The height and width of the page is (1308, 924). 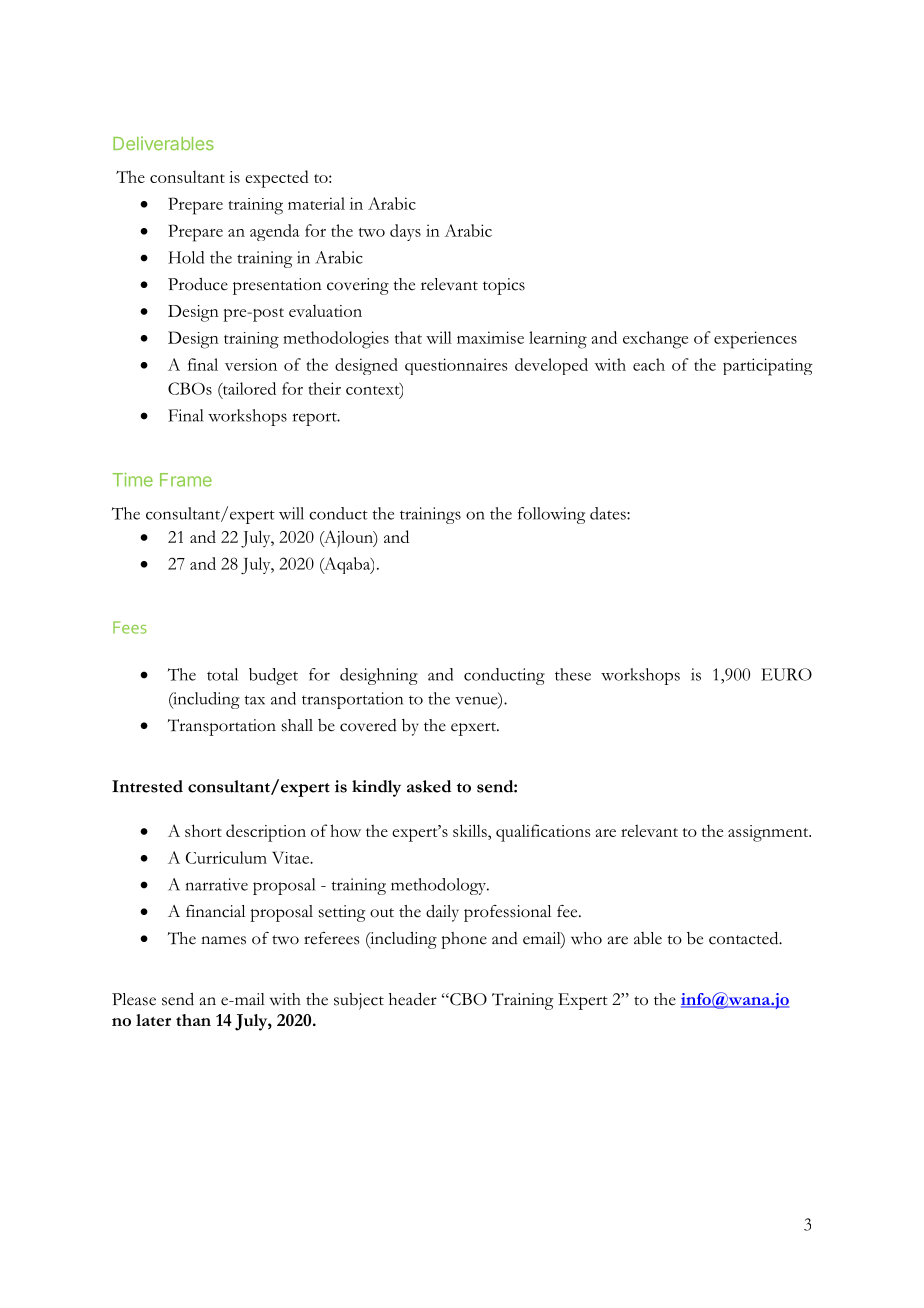 What do you see at coordinates (456, 366) in the page?
I see `questionnaires` at bounding box center [456, 366].
